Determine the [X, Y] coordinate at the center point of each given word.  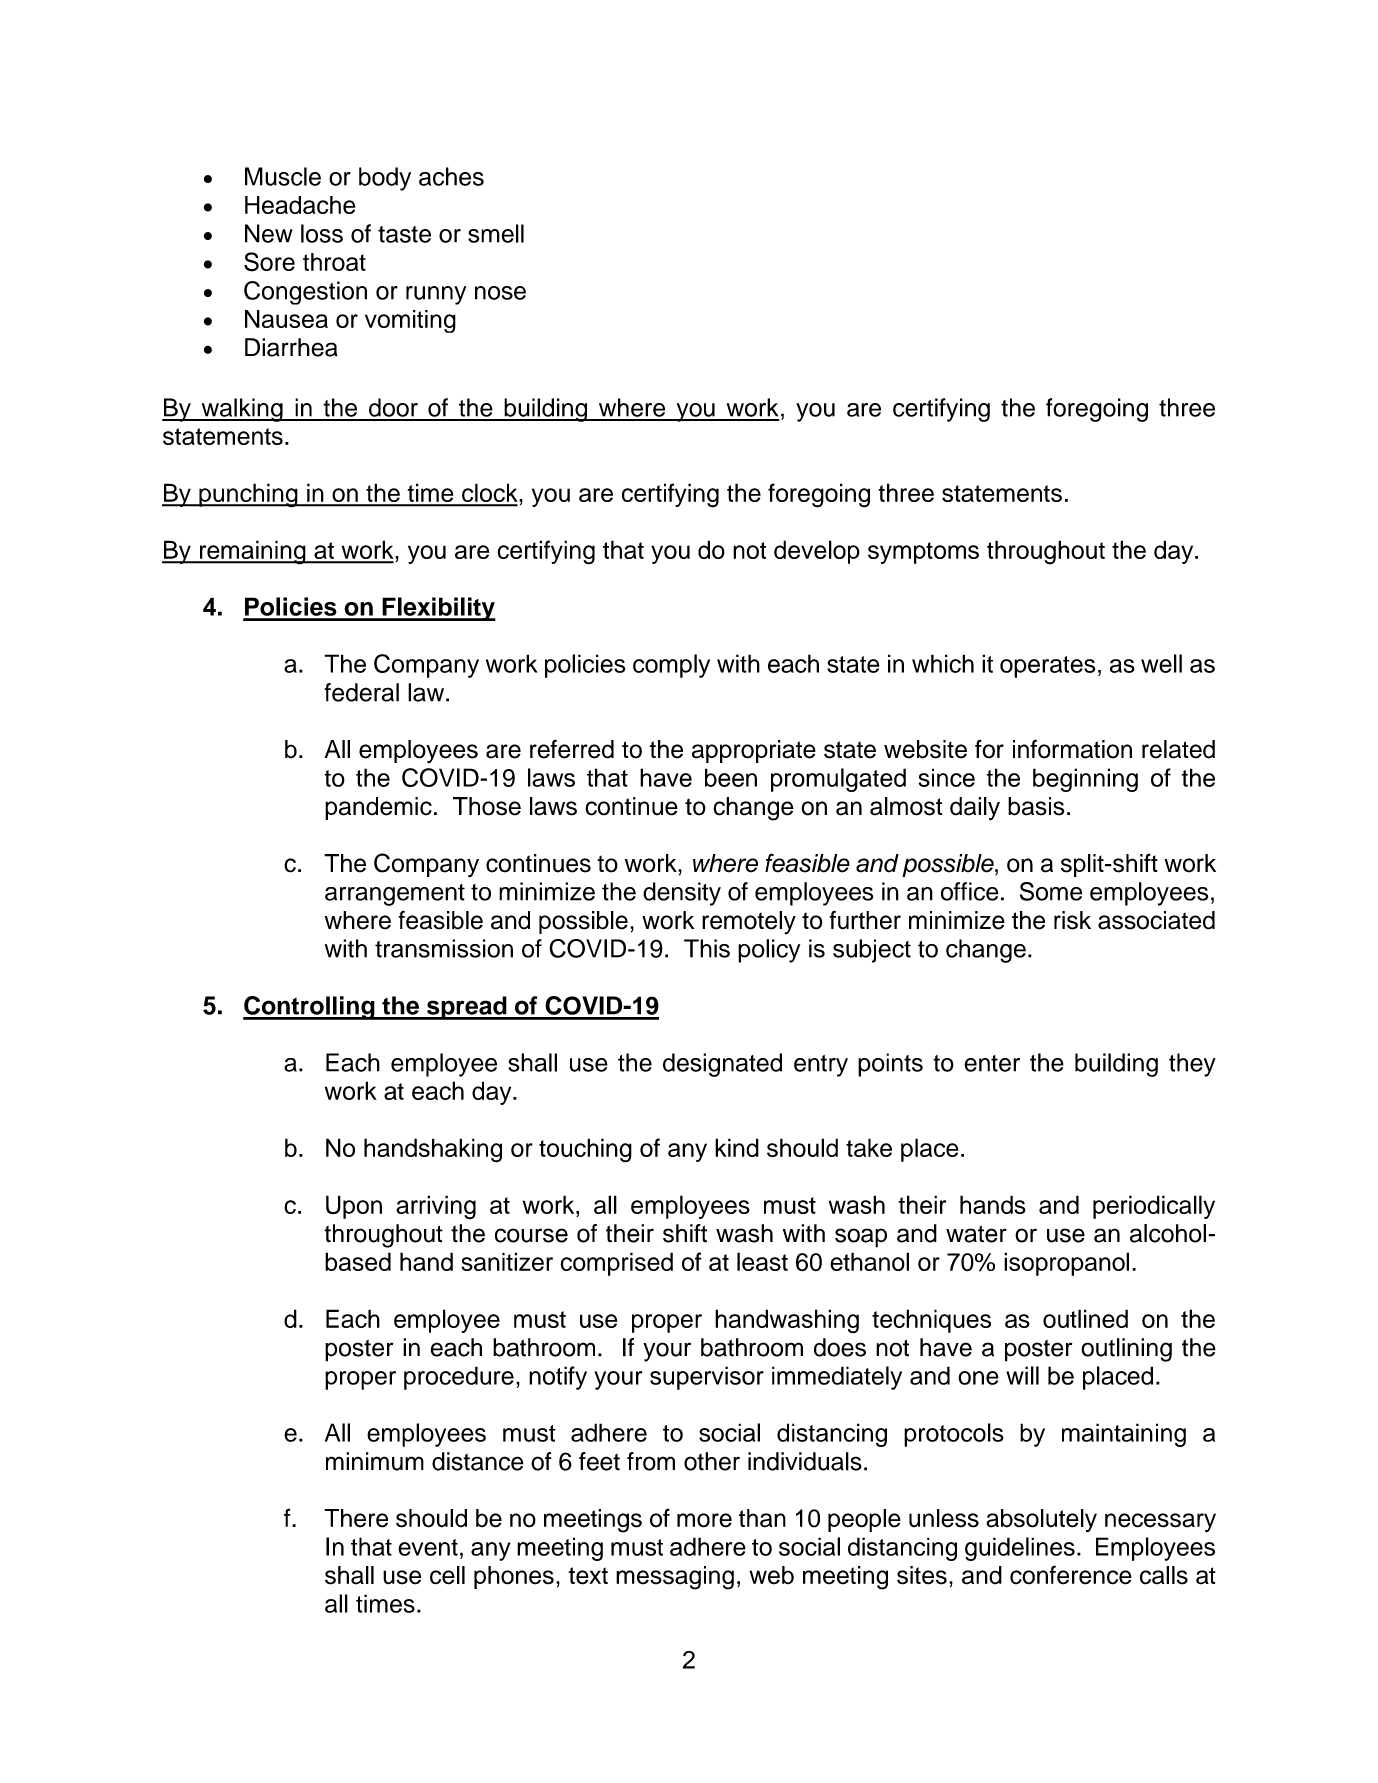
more [704, 1520]
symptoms [923, 553]
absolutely [1041, 1520]
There [356, 1518]
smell [496, 233]
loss [322, 233]
